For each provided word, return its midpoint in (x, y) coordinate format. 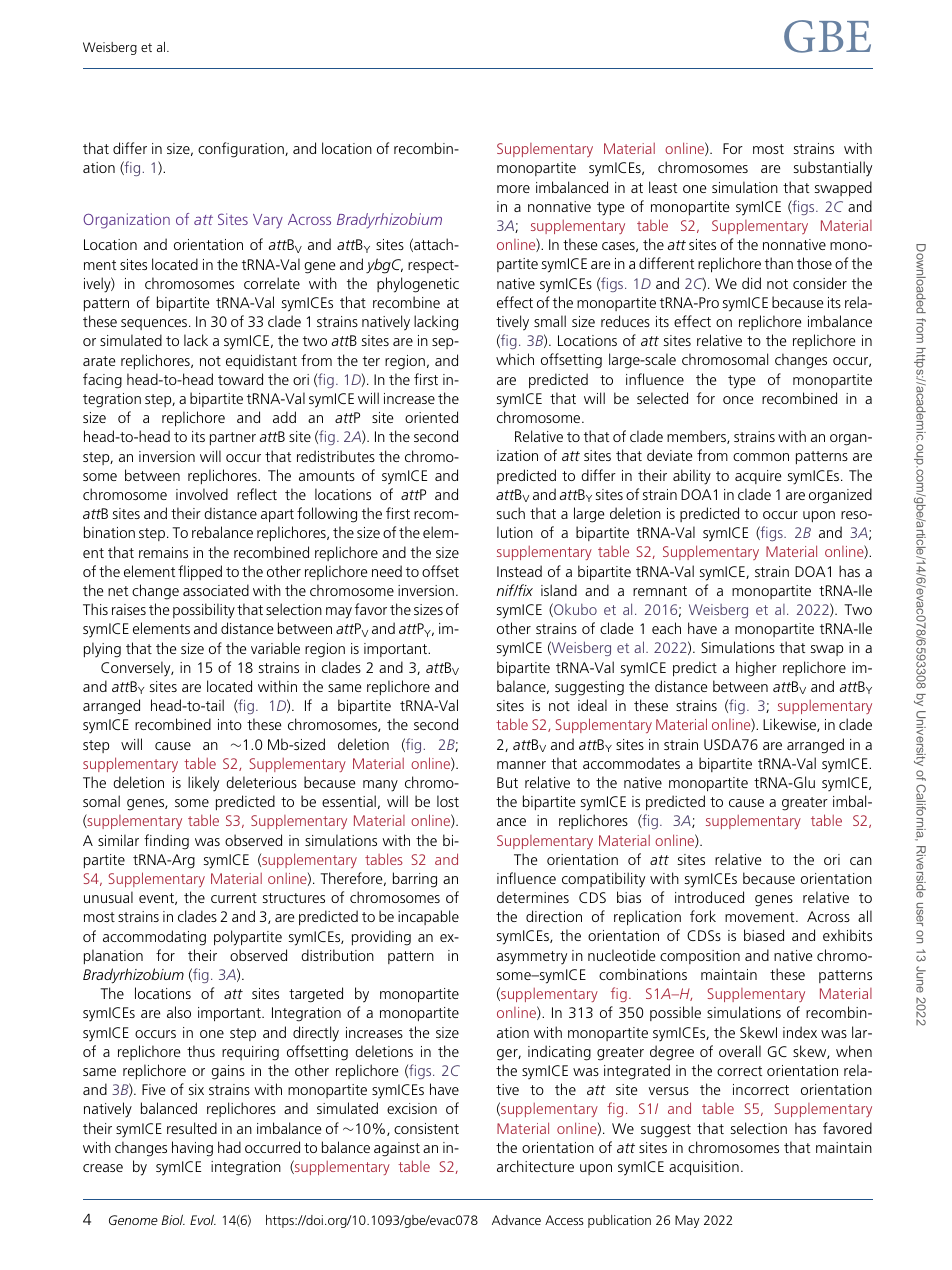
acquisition (704, 1168)
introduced (709, 897)
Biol (173, 1220)
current (234, 898)
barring (415, 880)
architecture (535, 1166)
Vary (268, 221)
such (511, 513)
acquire (758, 477)
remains (163, 552)
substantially (833, 169)
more (513, 189)
